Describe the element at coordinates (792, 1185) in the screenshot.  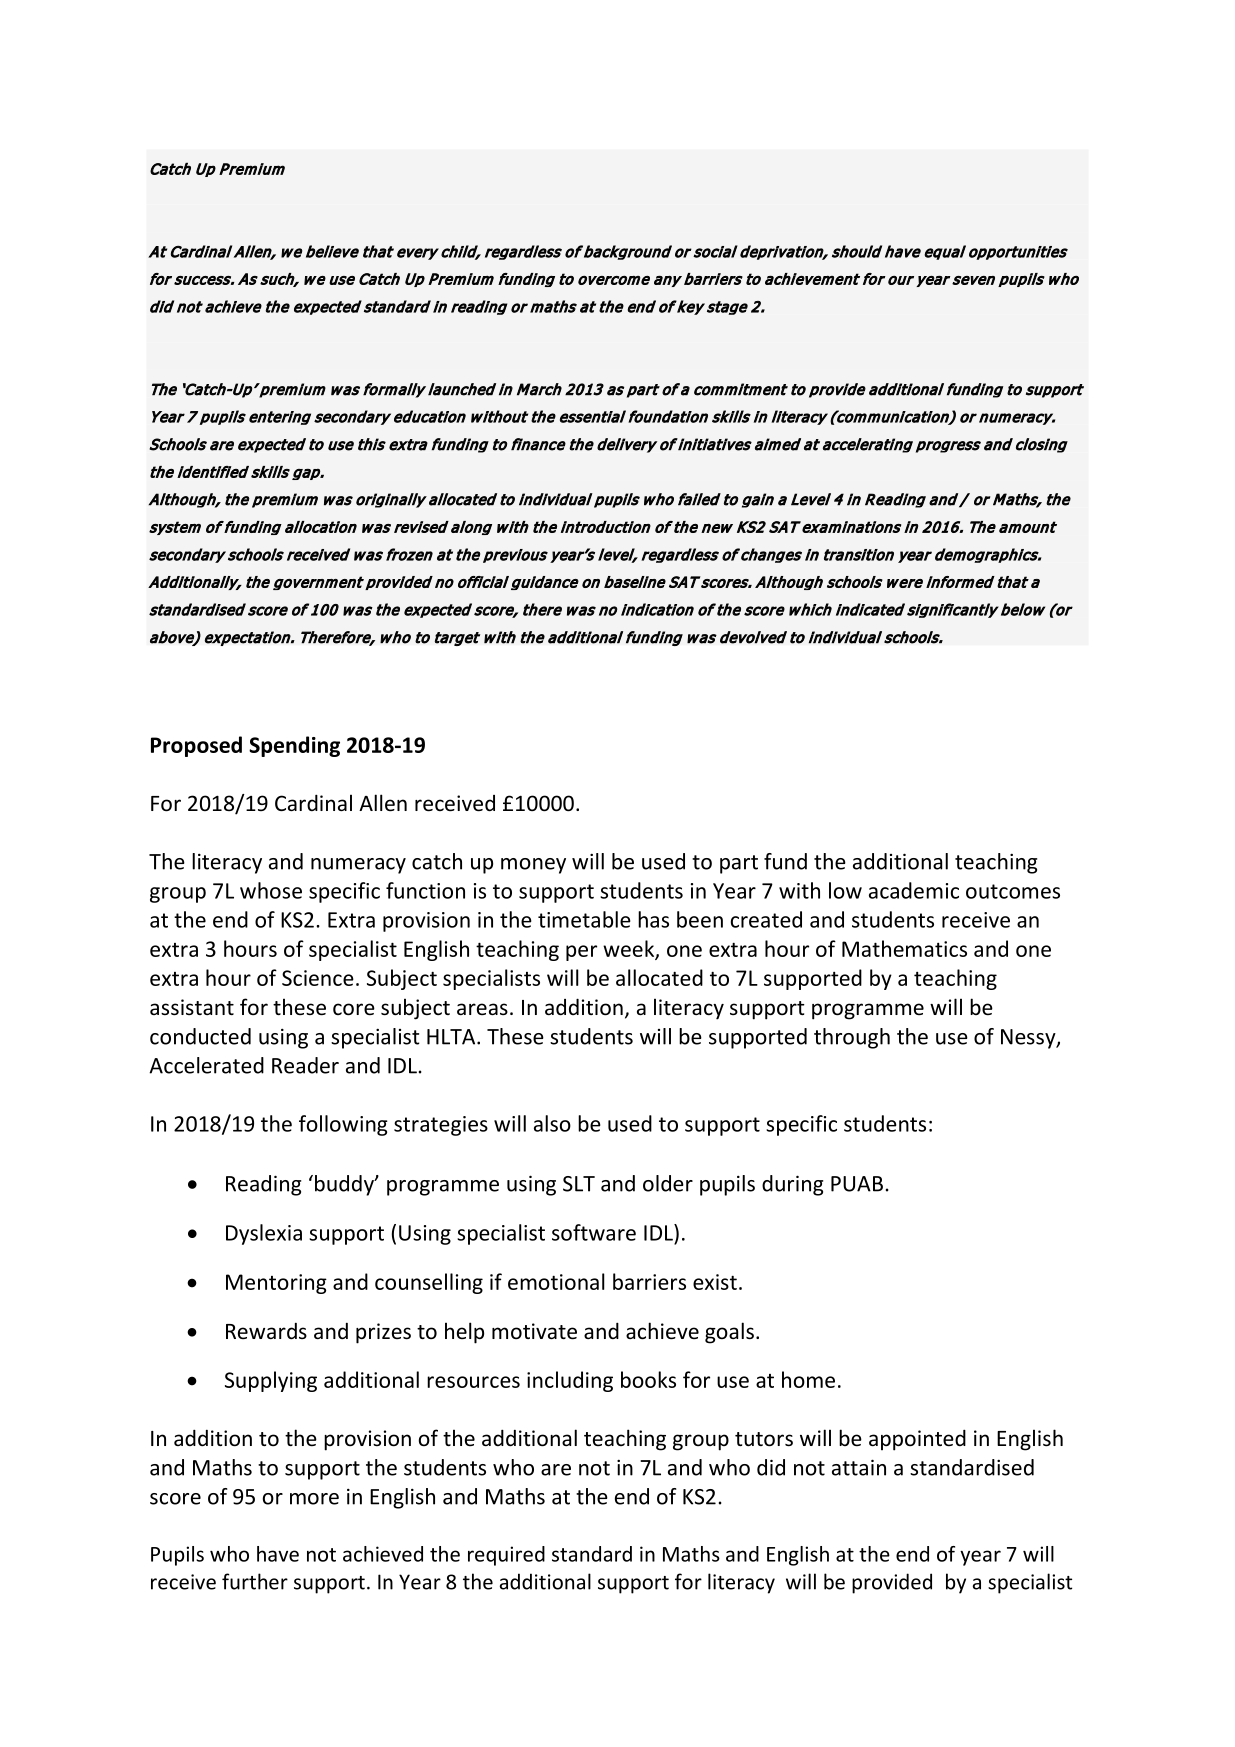
I see `during` at that location.
